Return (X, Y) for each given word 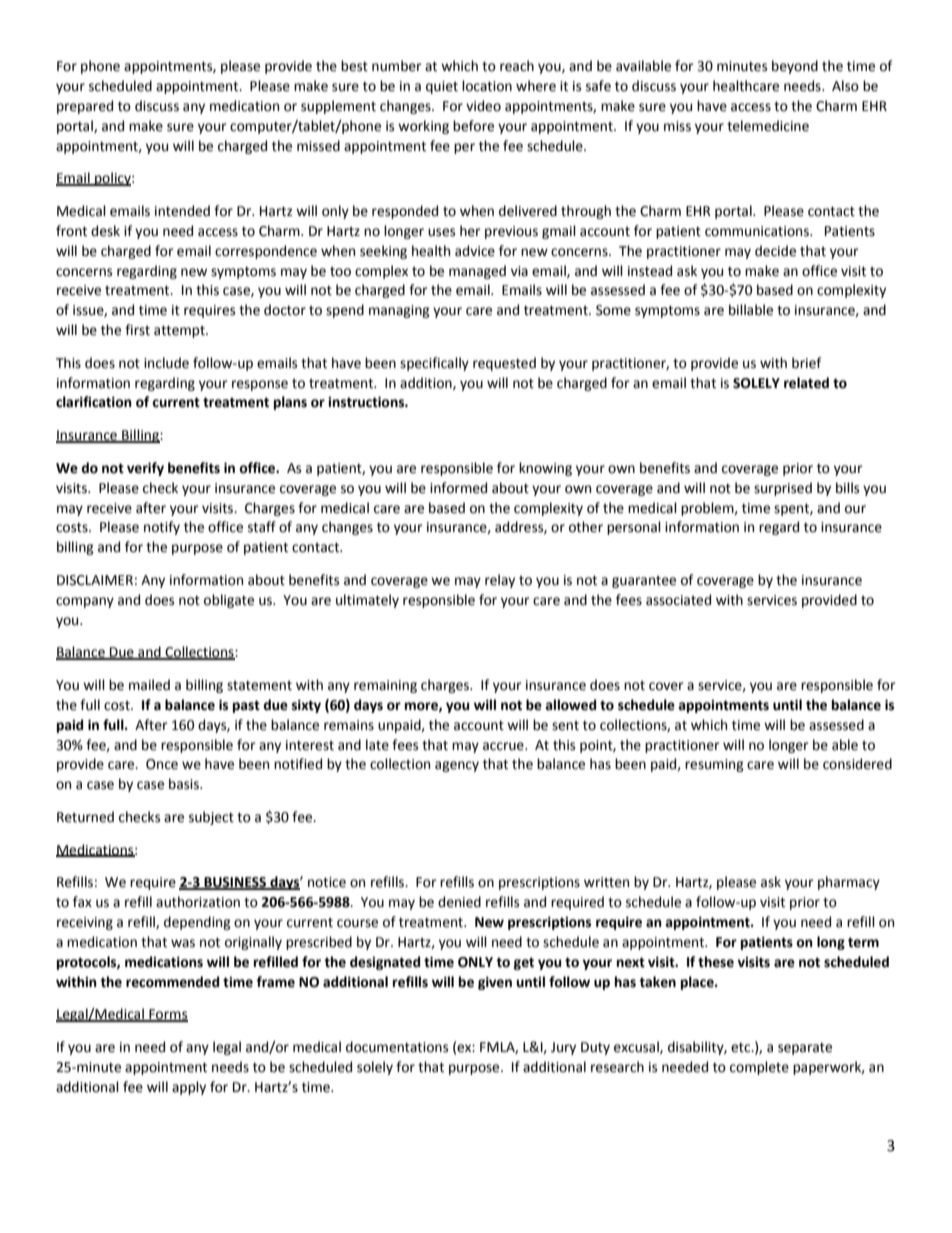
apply (189, 1088)
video (483, 106)
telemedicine (768, 126)
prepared (85, 107)
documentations (397, 1047)
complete (759, 1068)
